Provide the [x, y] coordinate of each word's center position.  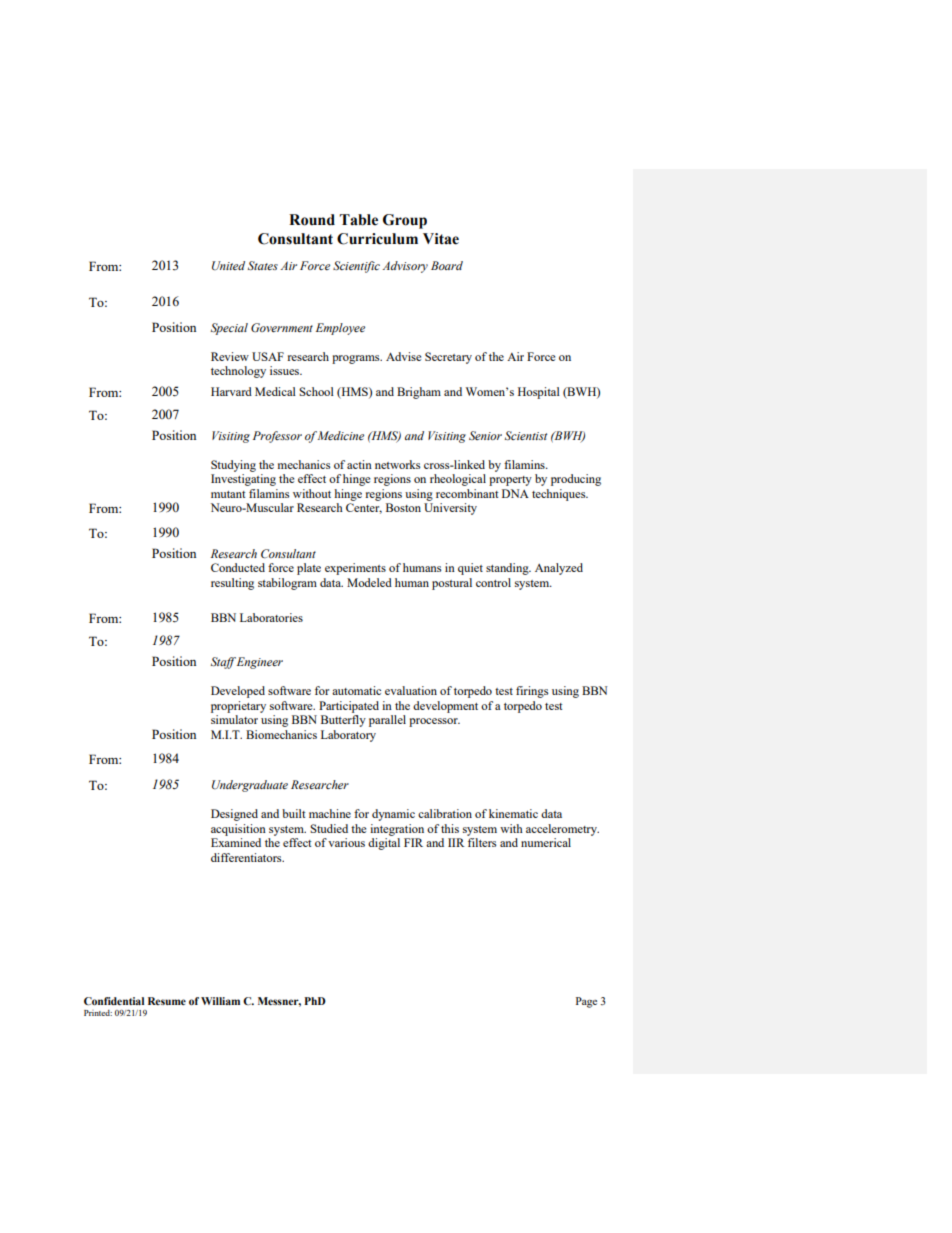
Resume [167, 1001]
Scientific [356, 267]
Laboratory [348, 736]
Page [586, 1002]
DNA [515, 493]
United [228, 266]
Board [447, 265]
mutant [228, 494]
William [220, 1001]
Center [364, 508]
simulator [234, 719]
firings [532, 692]
